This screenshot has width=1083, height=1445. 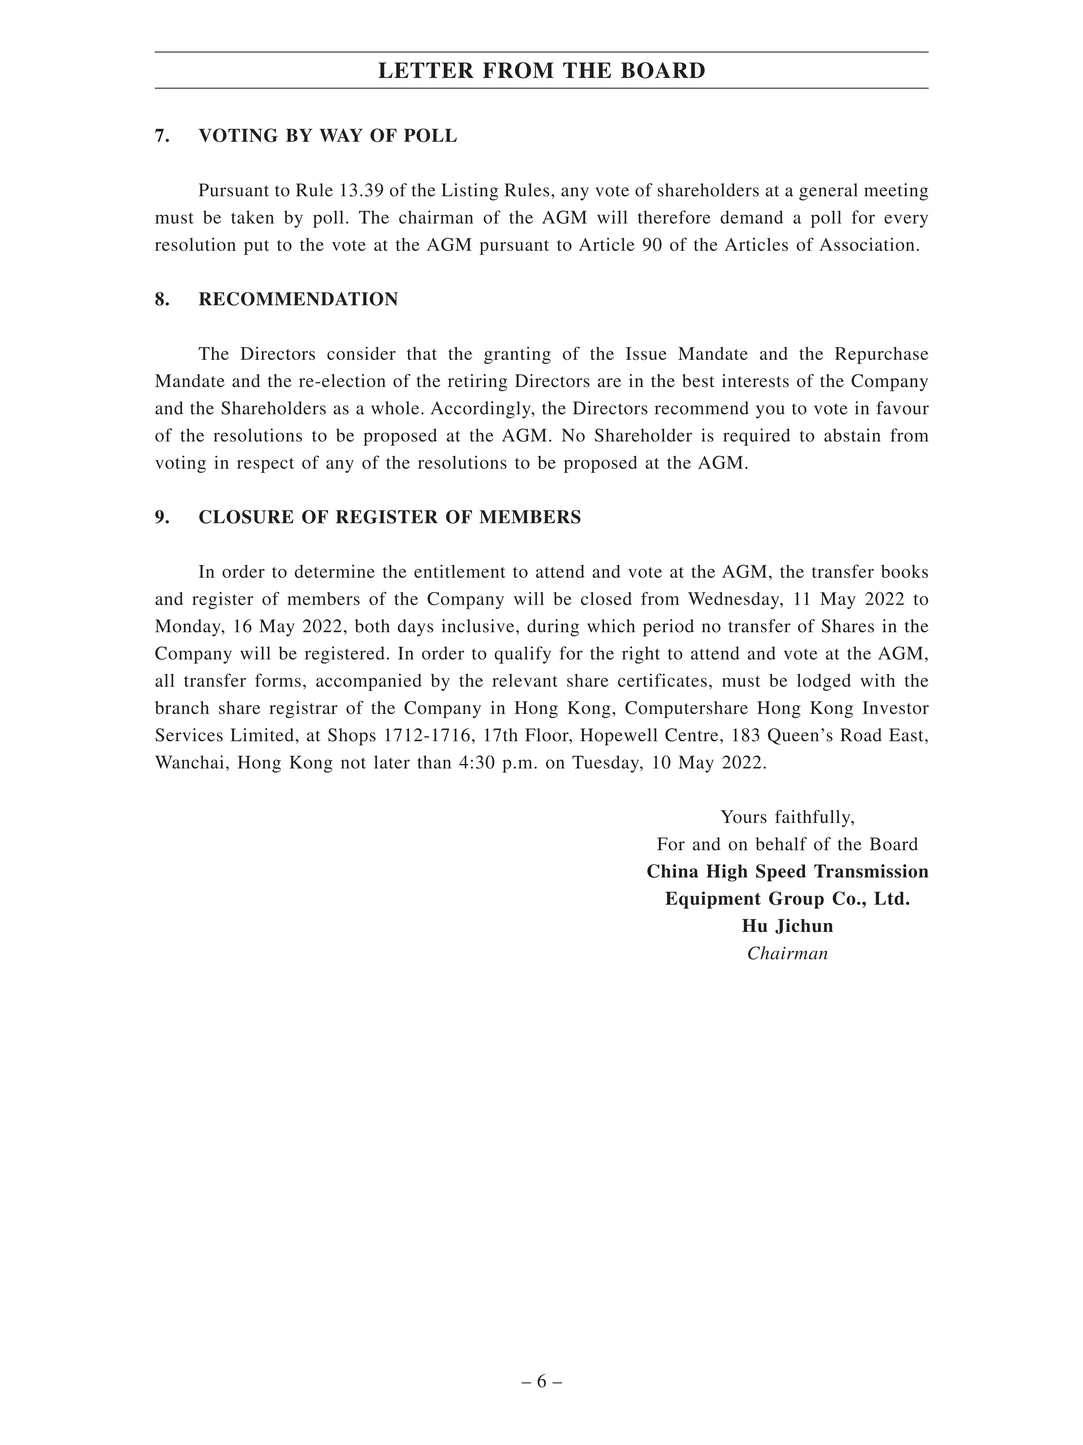 I want to click on China, so click(x=672, y=871).
